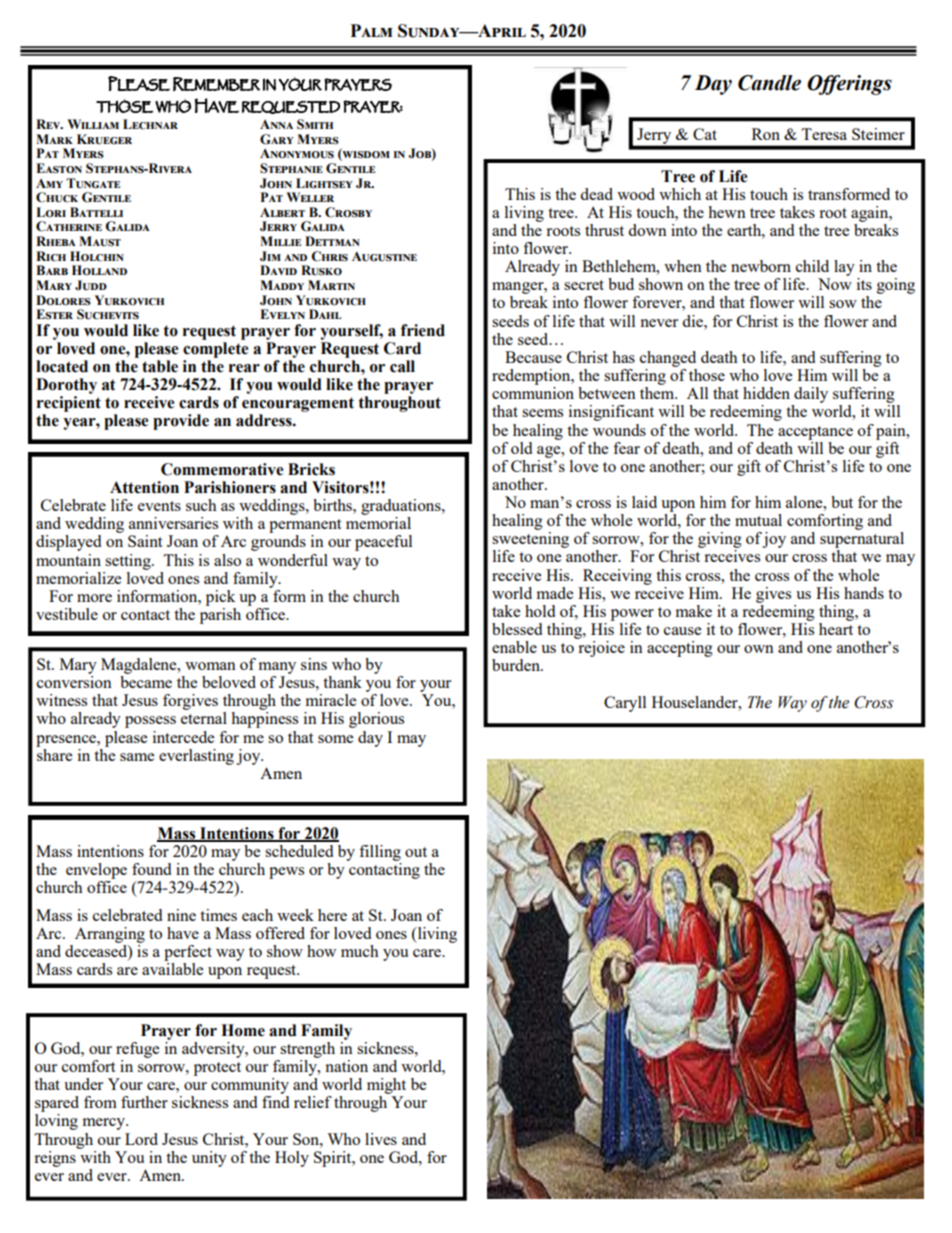  I want to click on heart, so click(836, 629).
